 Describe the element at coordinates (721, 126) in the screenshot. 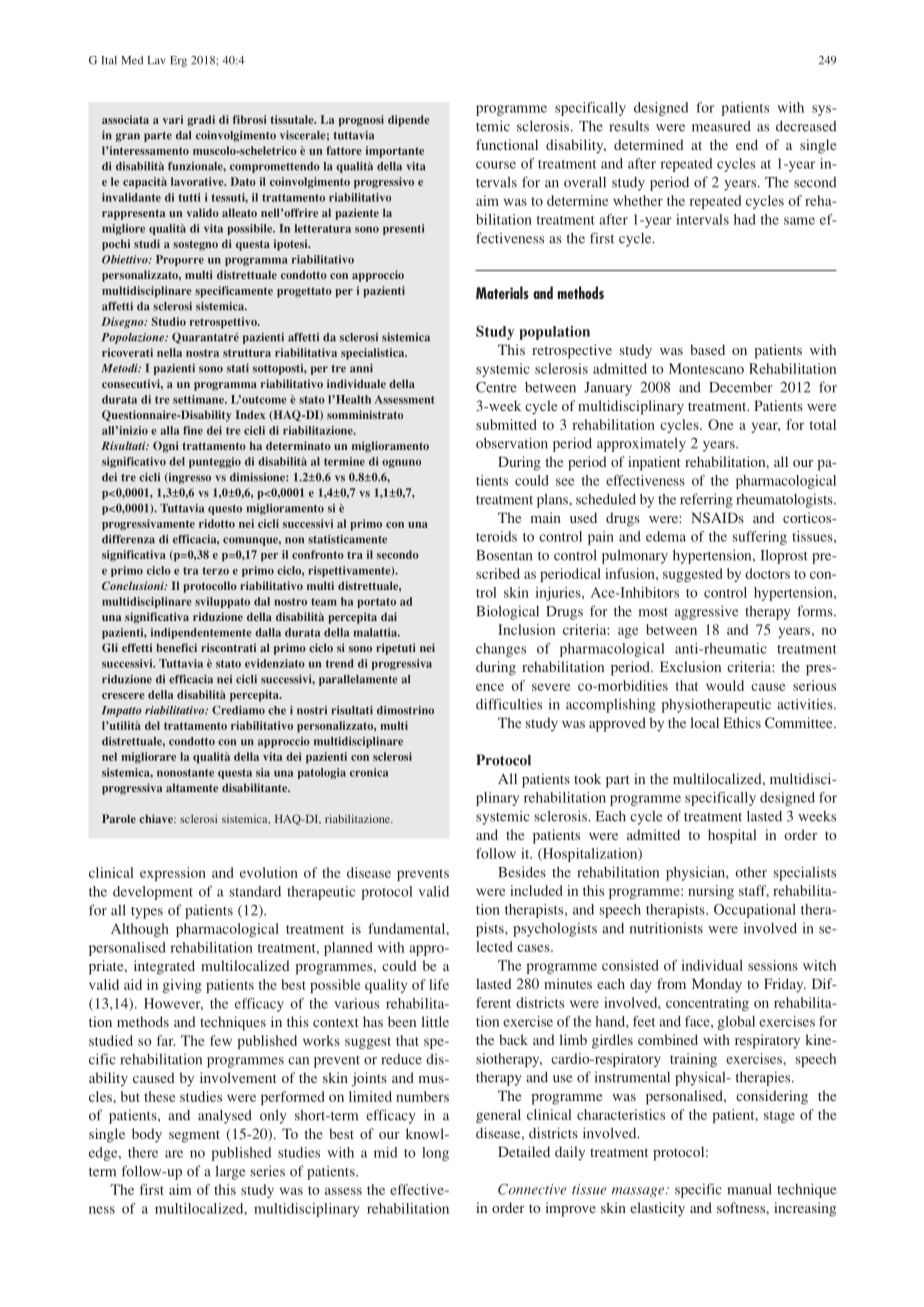

I see `measured` at that location.
